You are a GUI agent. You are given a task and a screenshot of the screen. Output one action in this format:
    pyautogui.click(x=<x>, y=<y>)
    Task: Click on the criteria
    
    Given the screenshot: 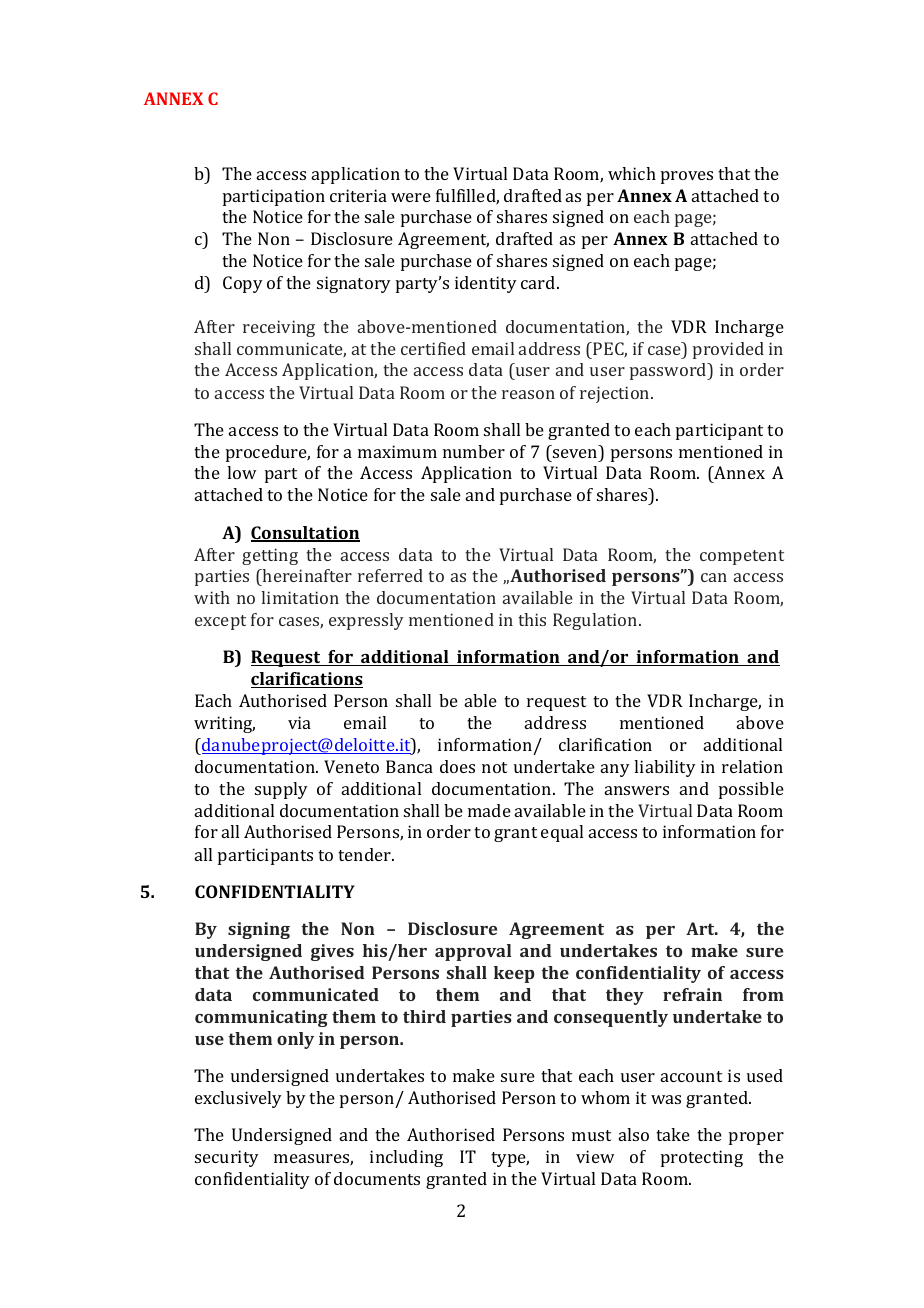 What is the action you would take?
    pyautogui.click(x=358, y=195)
